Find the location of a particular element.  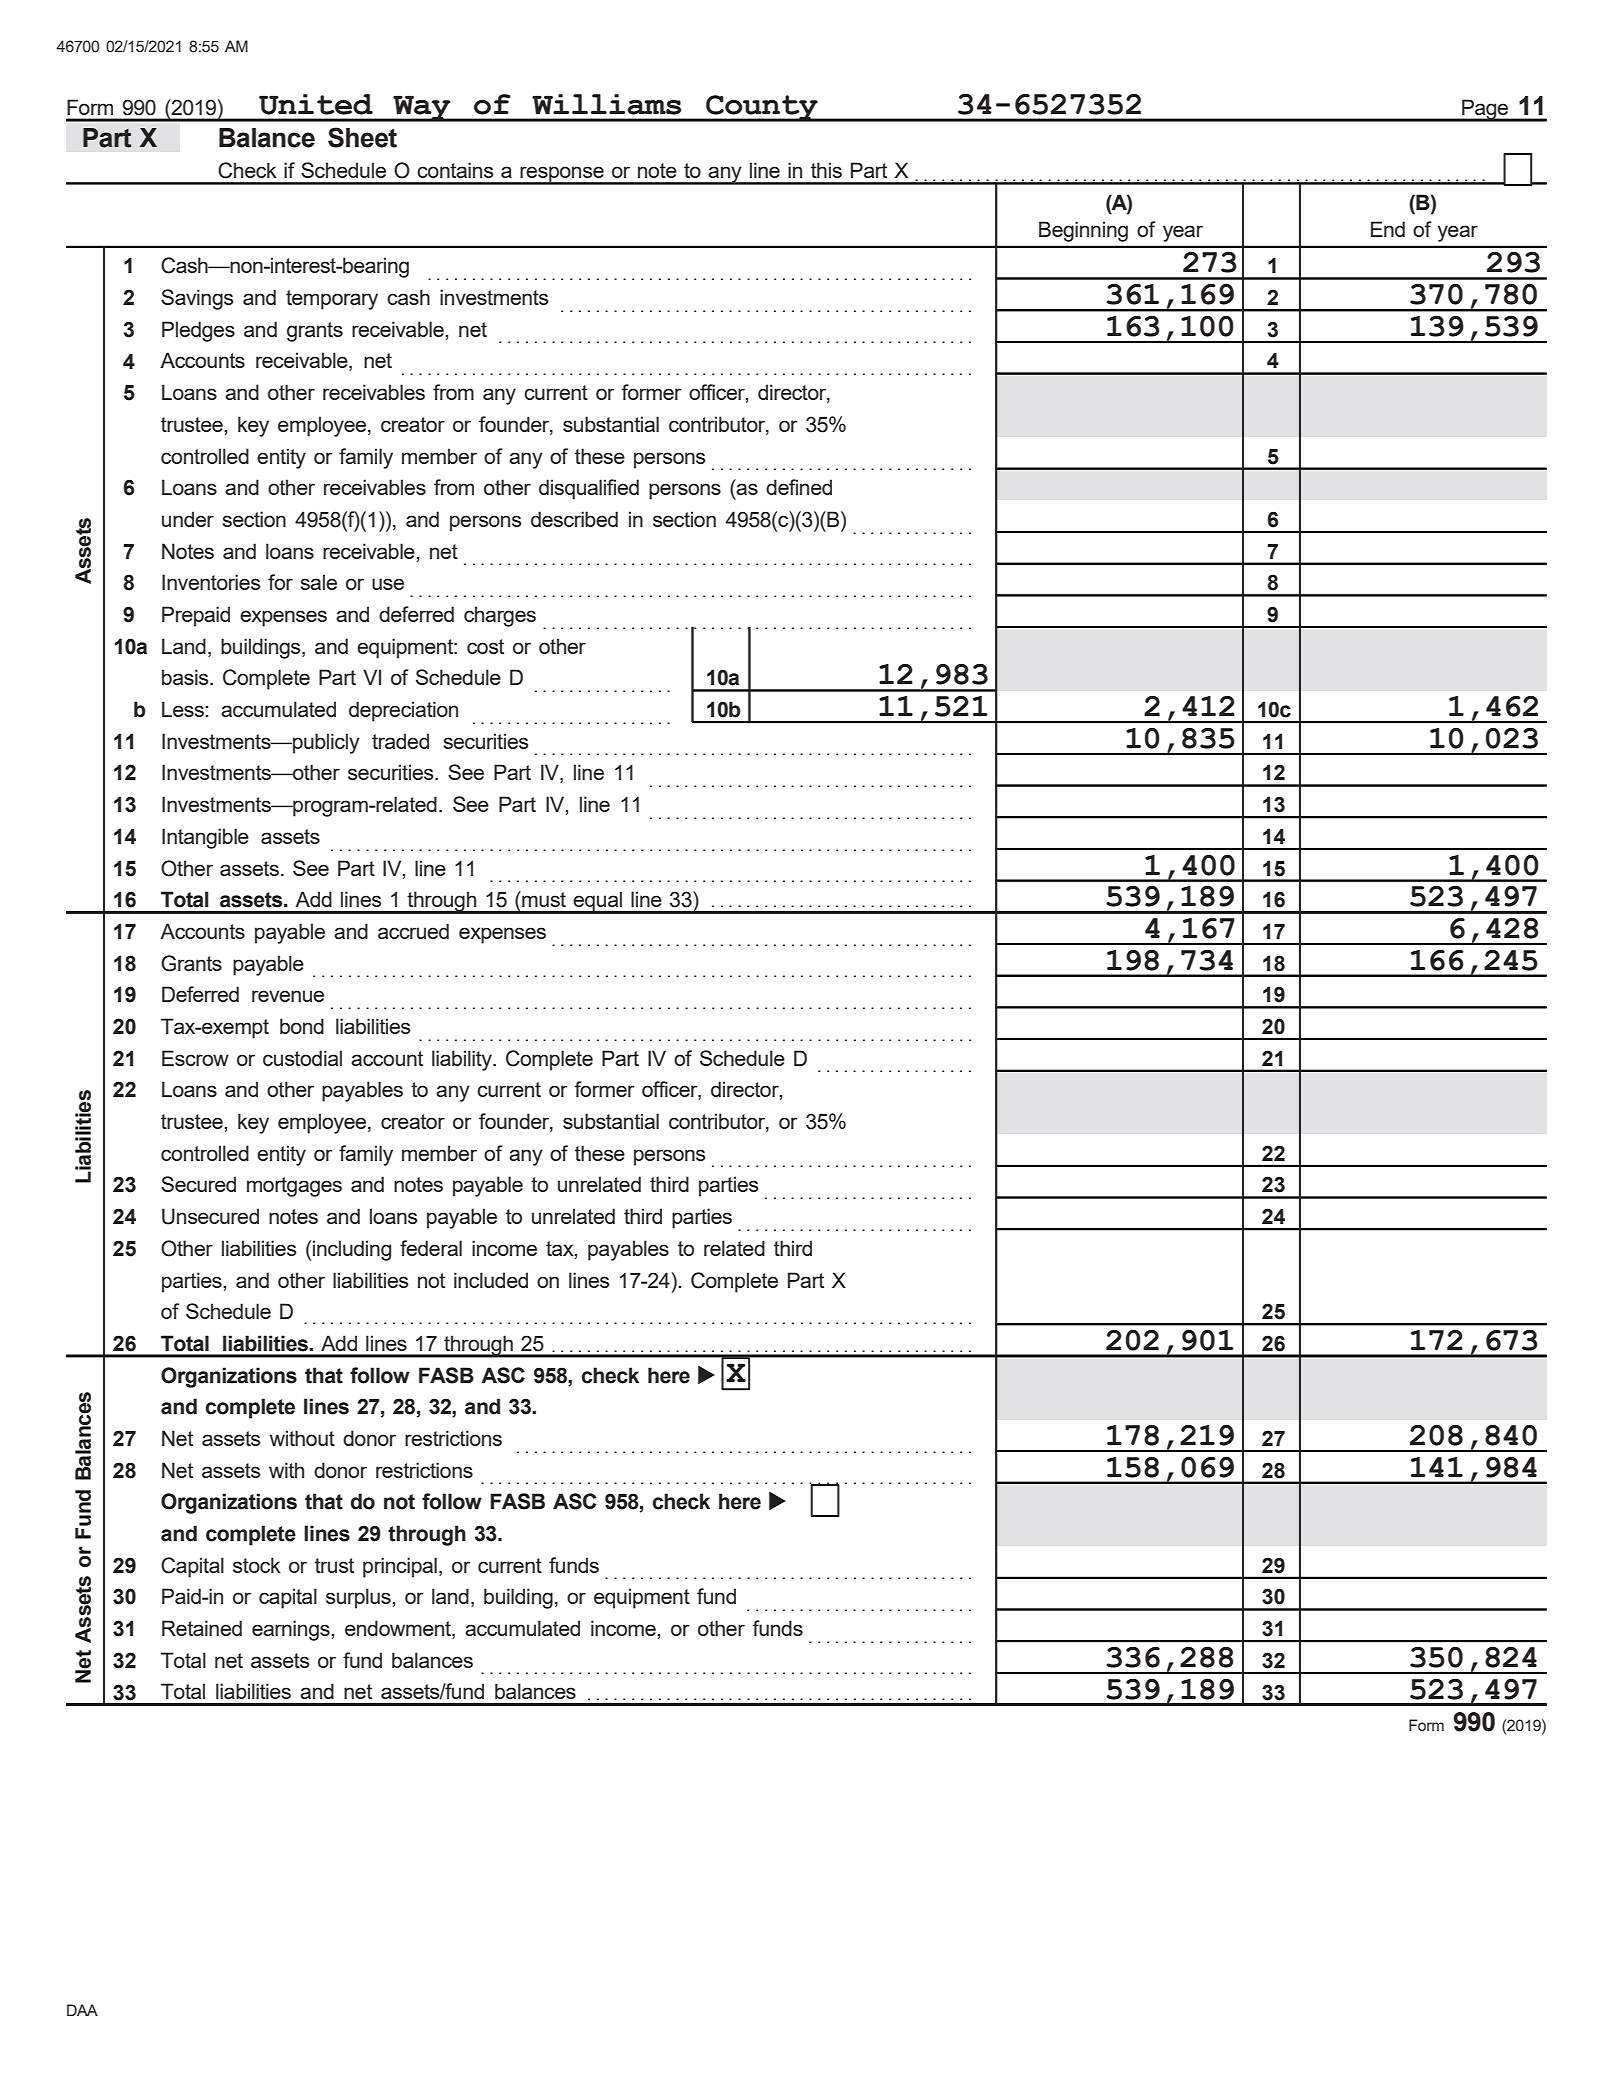

response is located at coordinates (562, 175).
